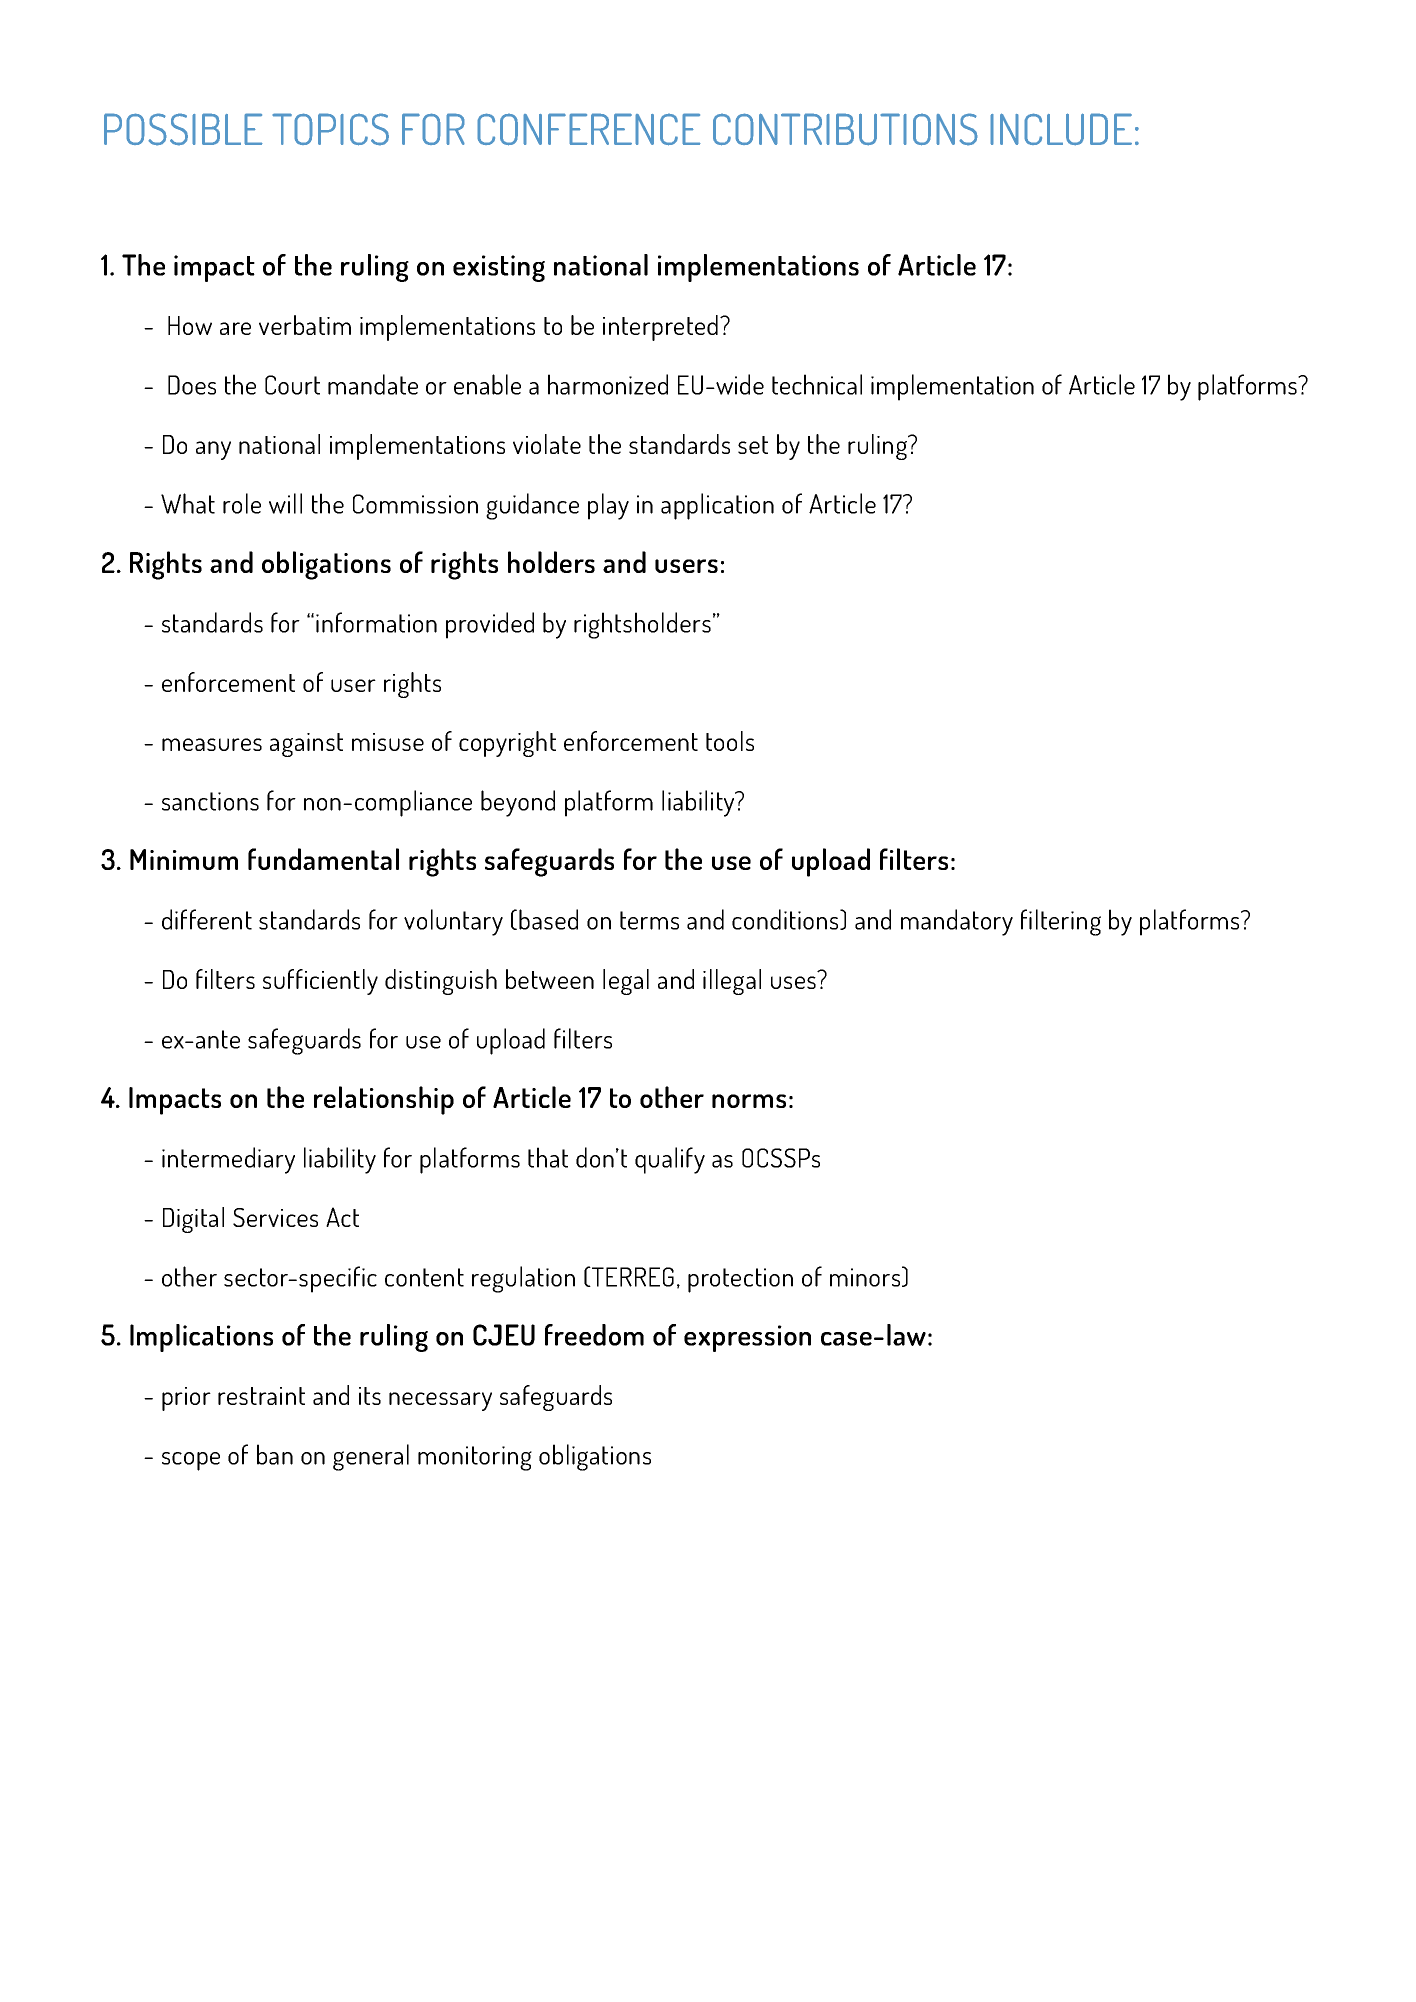 The height and width of the screenshot is (2002, 1416). Describe the element at coordinates (717, 506) in the screenshot. I see `application` at that location.
